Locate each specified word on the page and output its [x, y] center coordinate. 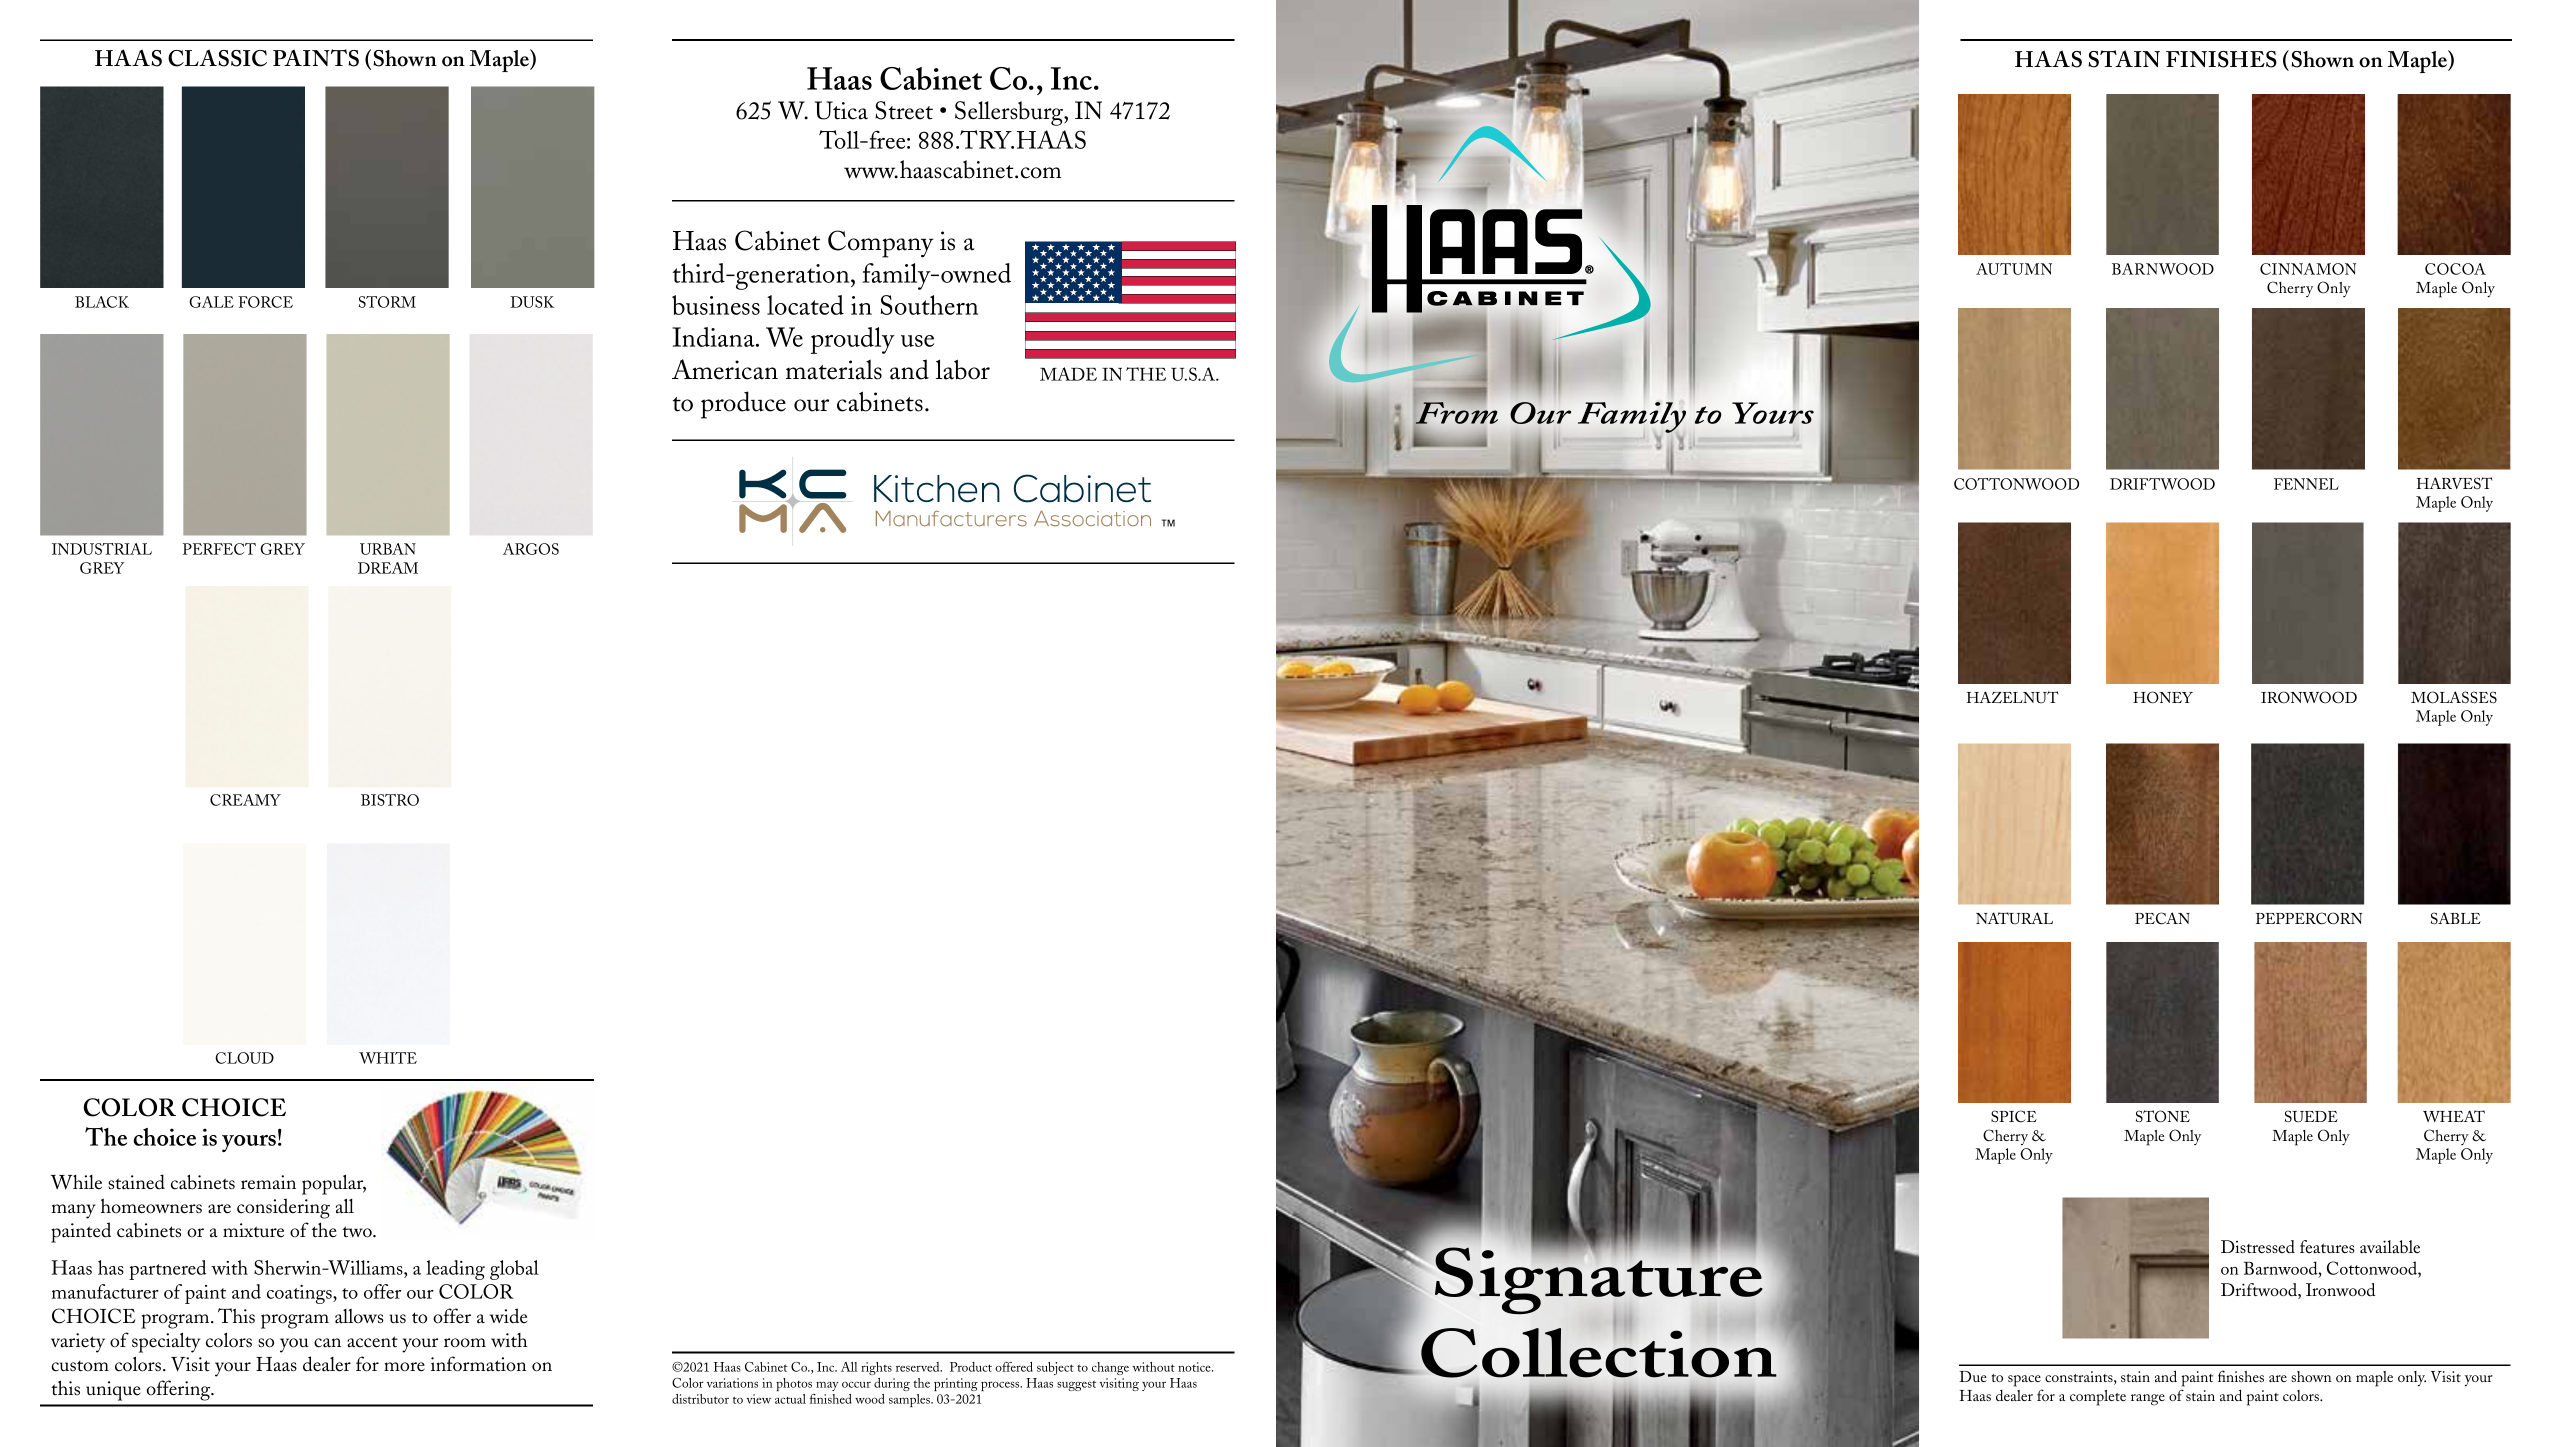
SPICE [2014, 1116]
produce [743, 405]
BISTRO [390, 800]
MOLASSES [2454, 697]
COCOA [2455, 269]
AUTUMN [2014, 269]
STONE [2163, 1116]
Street [904, 110]
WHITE [388, 1058]
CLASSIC [217, 58]
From [1457, 413]
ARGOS [531, 549]
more [404, 1367]
